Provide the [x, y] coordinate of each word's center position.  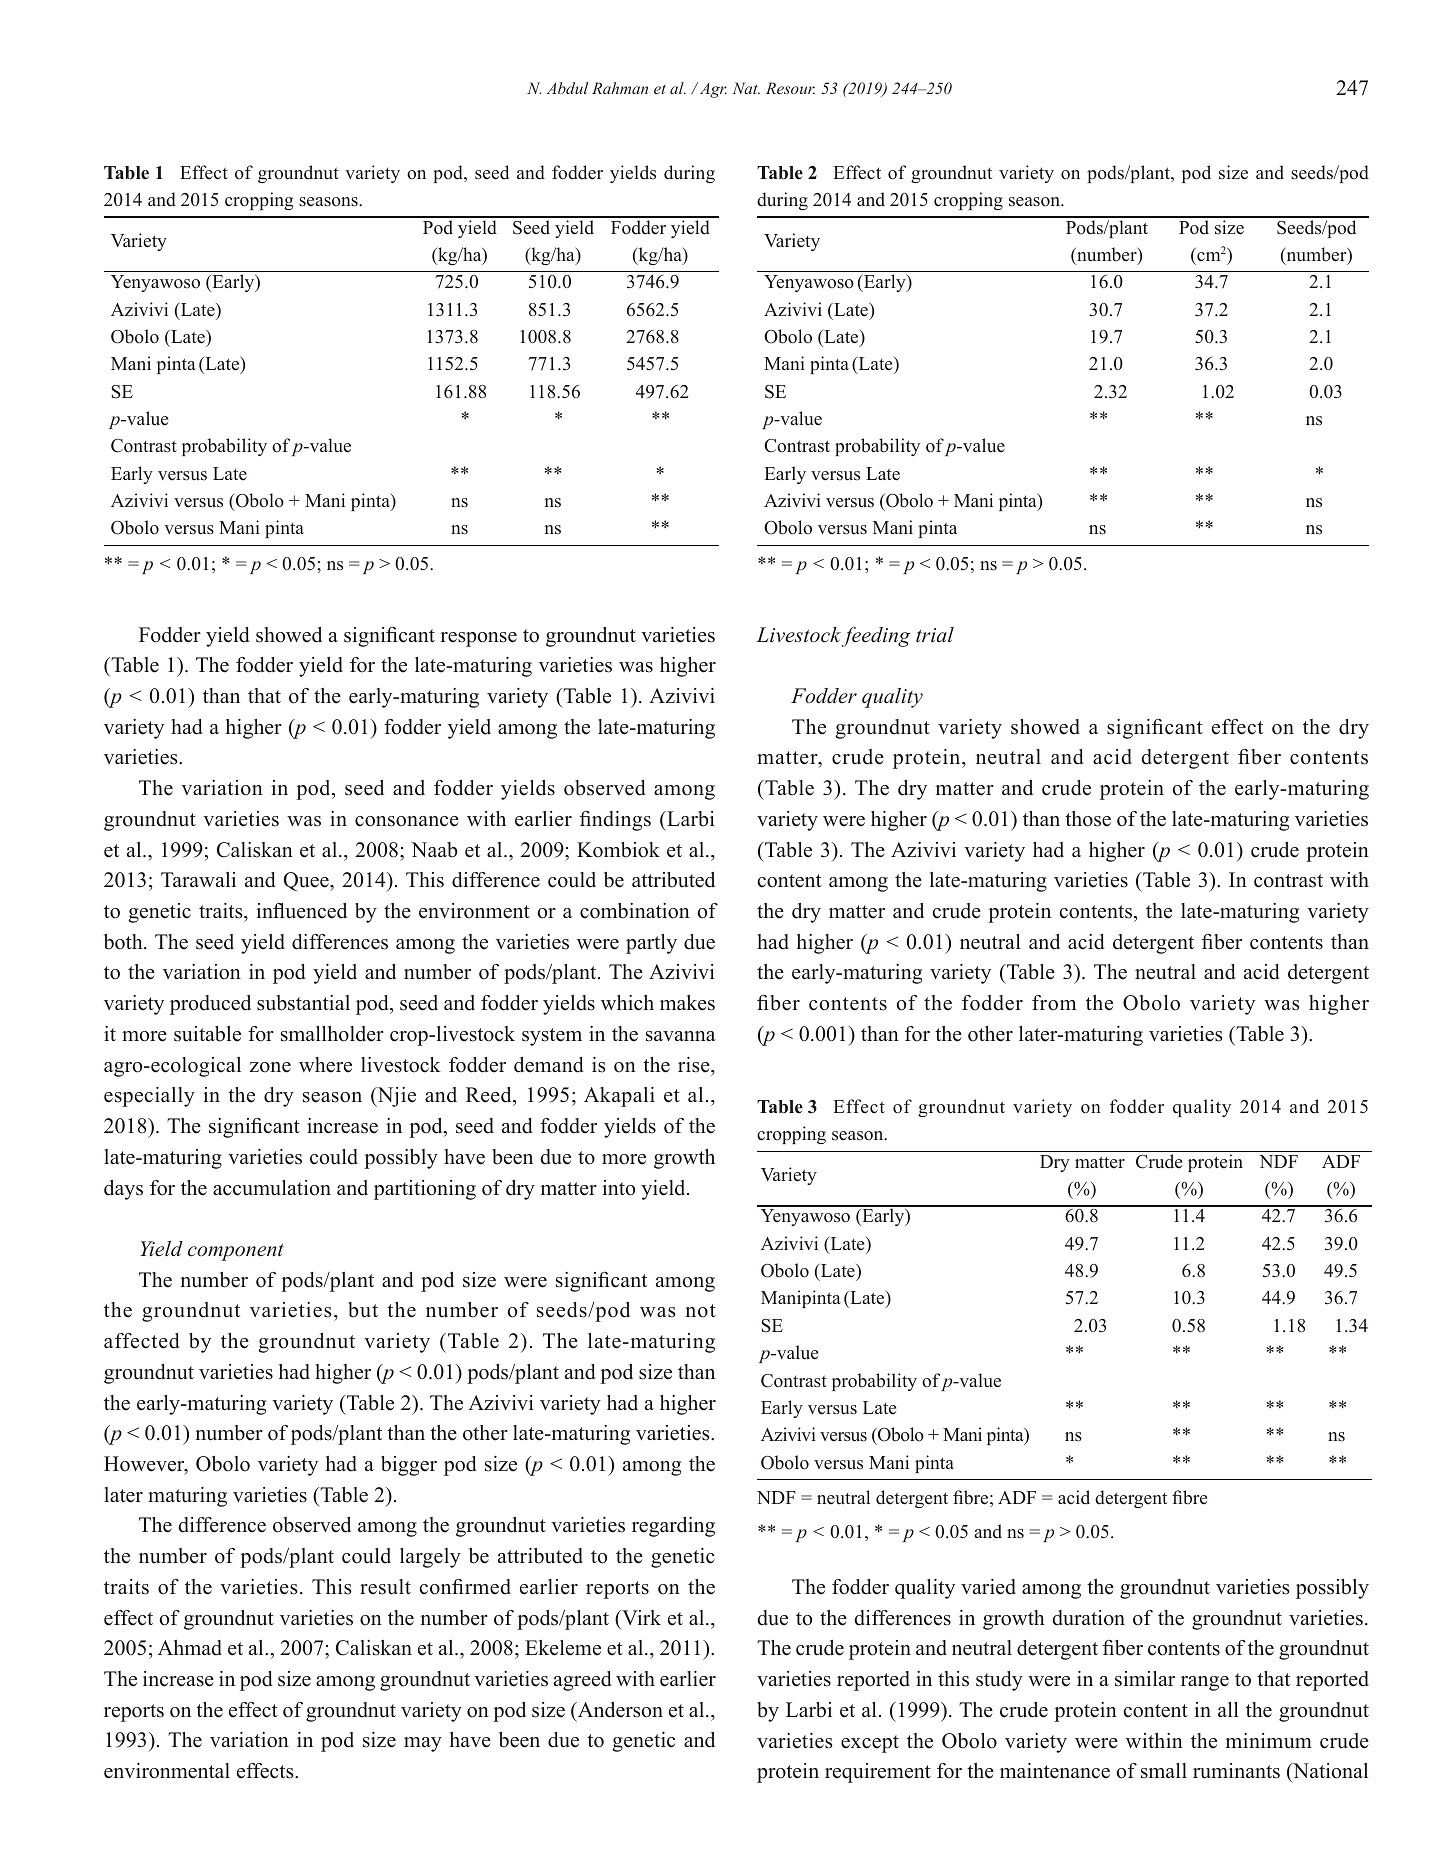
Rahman [620, 88]
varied [988, 1587]
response [478, 639]
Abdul [567, 88]
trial [935, 635]
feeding [876, 637]
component [236, 1252]
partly [651, 944]
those [1088, 819]
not [700, 1311]
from [1054, 1003]
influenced [301, 911]
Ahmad [190, 1648]
